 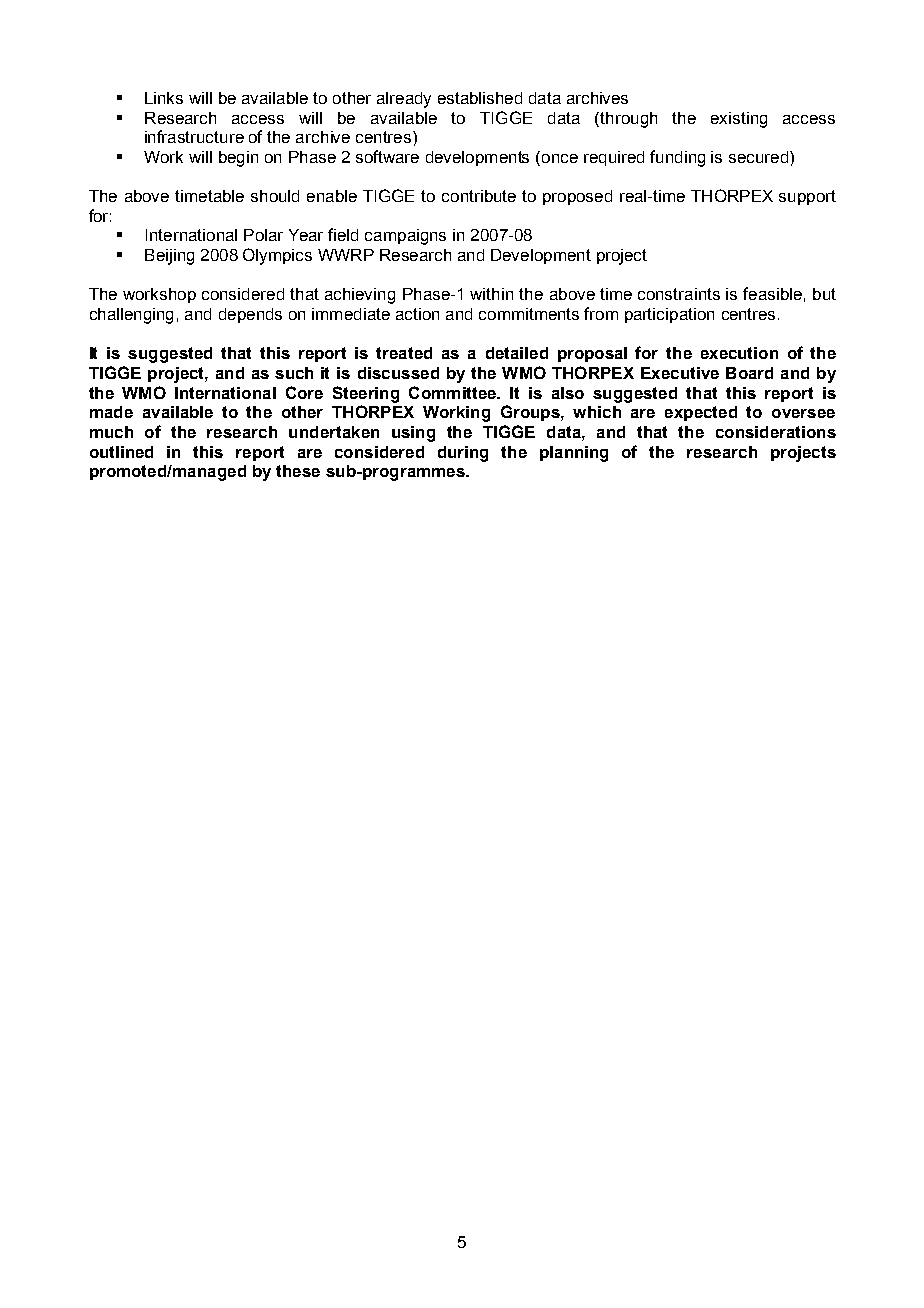 I want to click on Core, so click(x=304, y=392).
